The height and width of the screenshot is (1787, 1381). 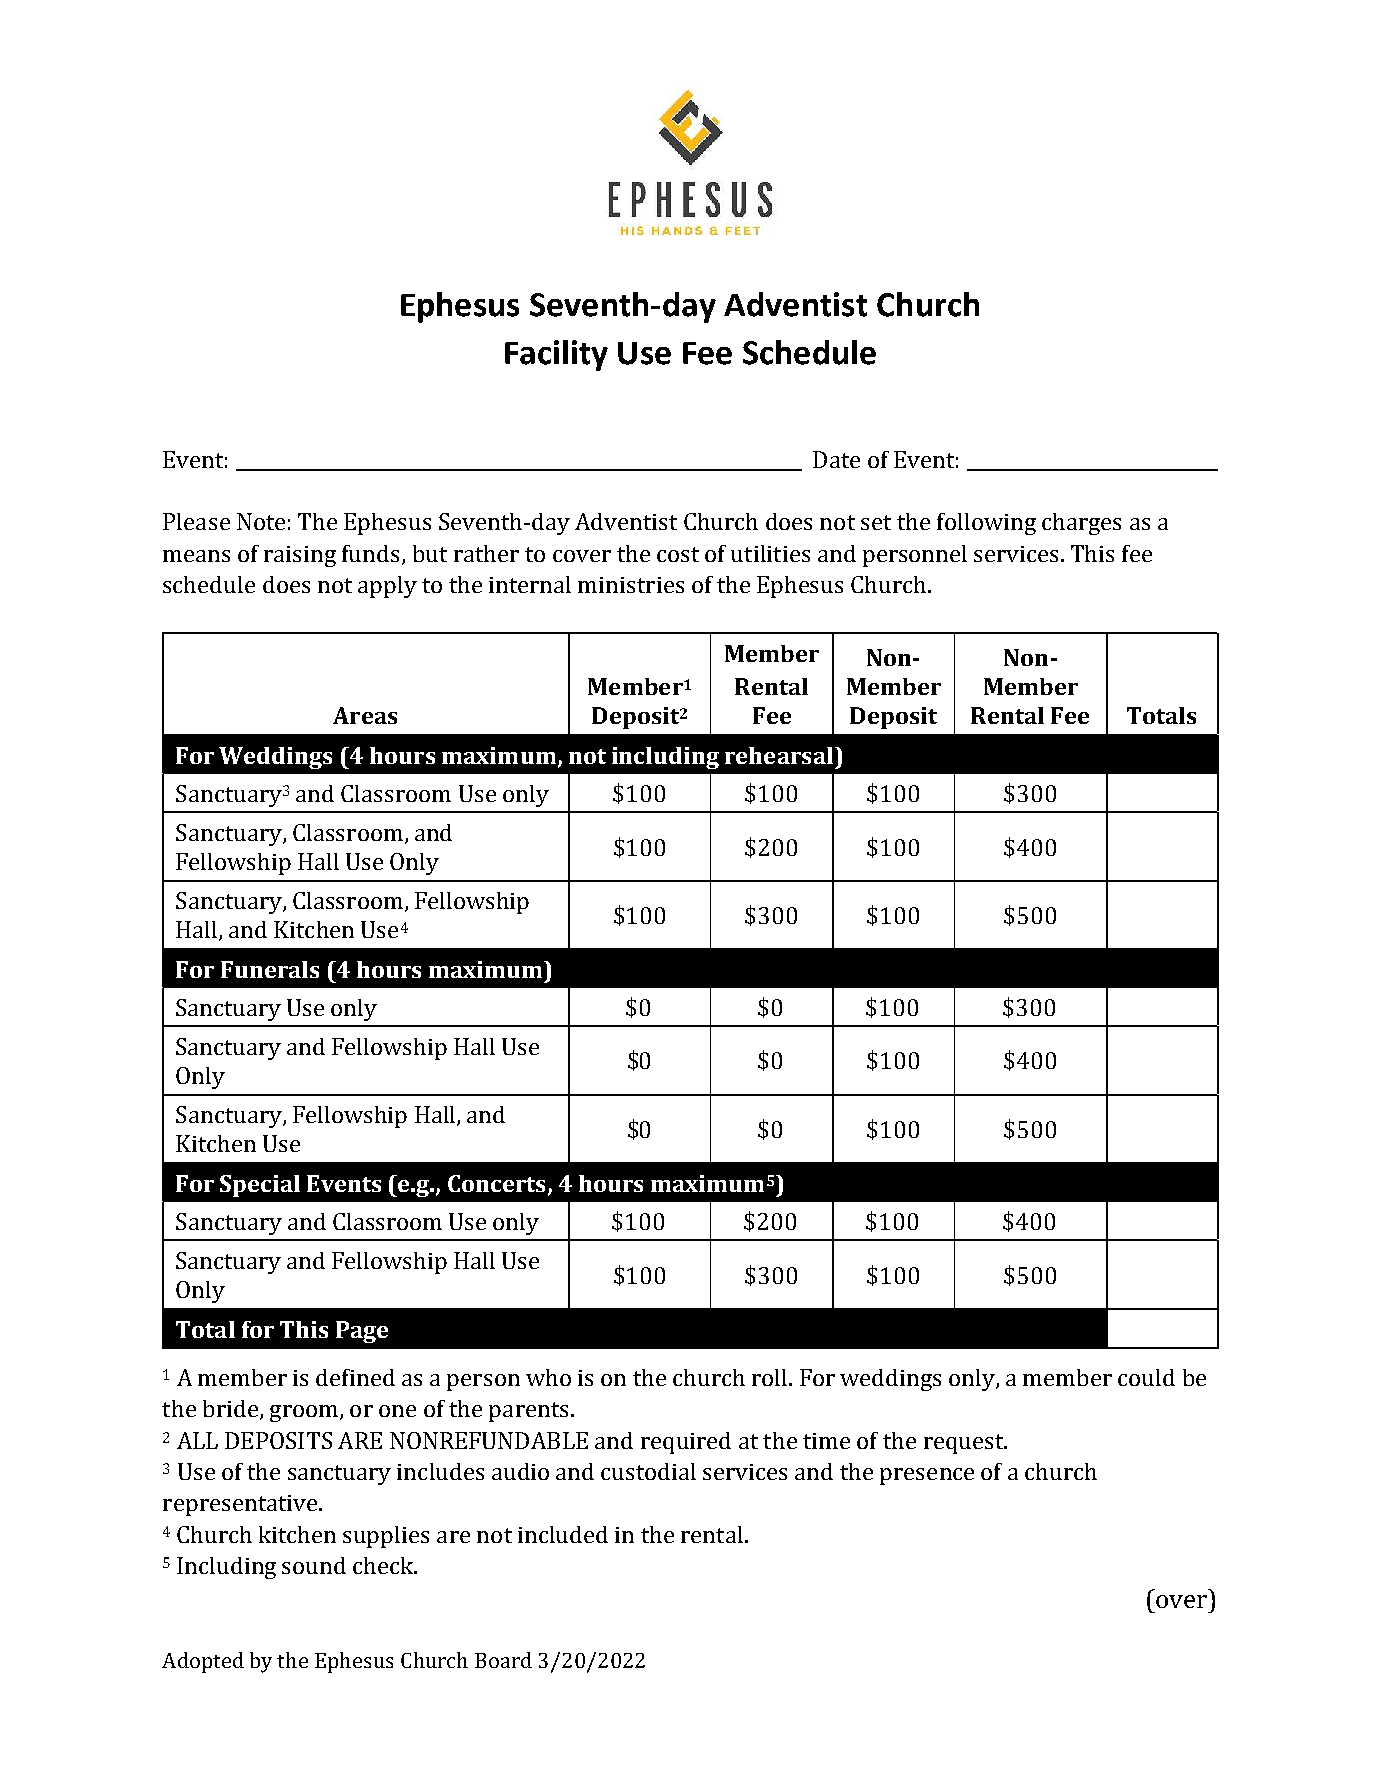 What do you see at coordinates (556, 355) in the screenshot?
I see `Facility` at bounding box center [556, 355].
